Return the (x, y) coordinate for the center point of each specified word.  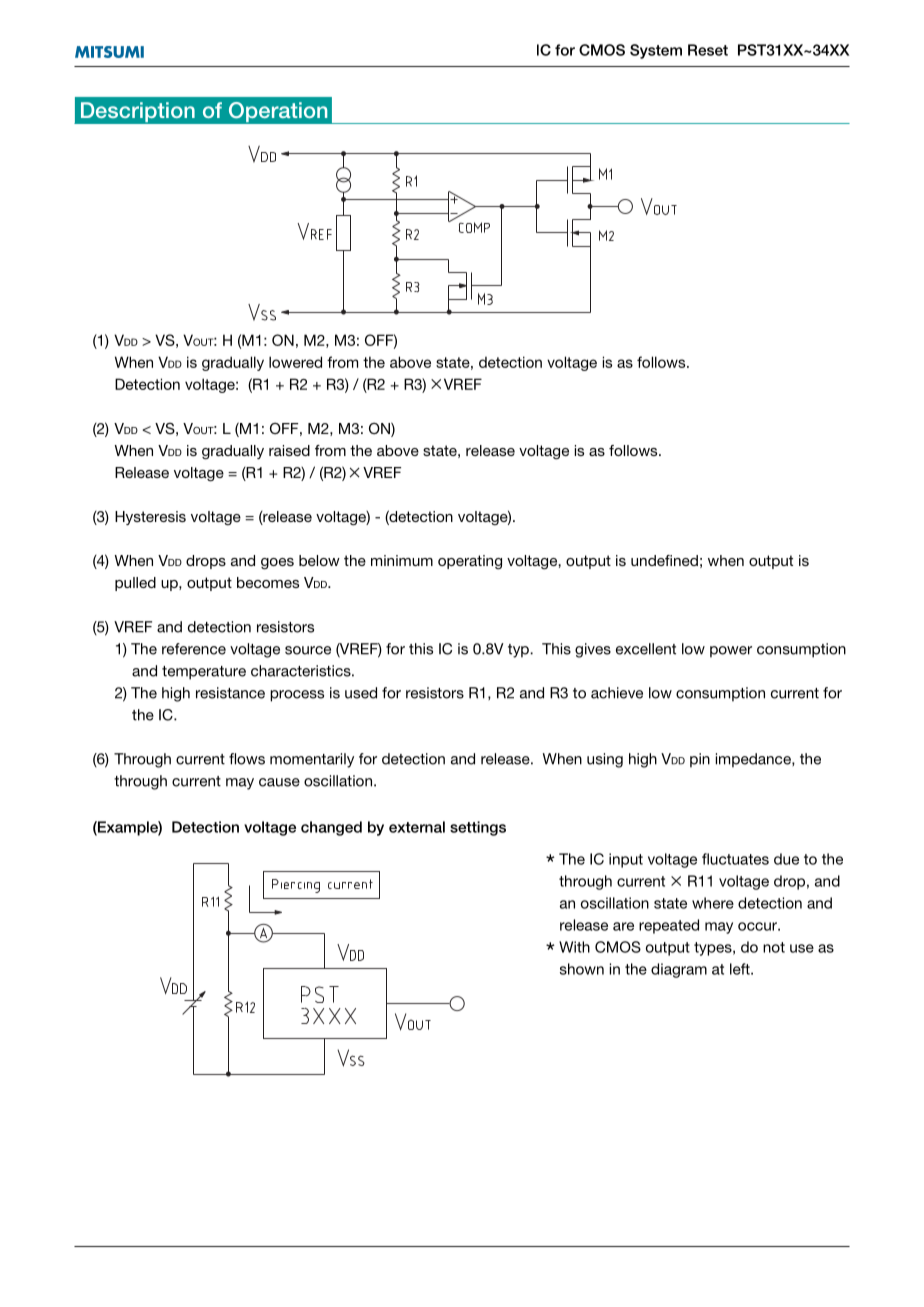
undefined (664, 560)
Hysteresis (150, 518)
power (731, 652)
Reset (708, 50)
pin (700, 760)
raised (289, 450)
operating (470, 562)
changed (331, 828)
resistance (230, 693)
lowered (295, 362)
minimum (402, 560)
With (574, 947)
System (656, 51)
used (361, 693)
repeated (669, 926)
